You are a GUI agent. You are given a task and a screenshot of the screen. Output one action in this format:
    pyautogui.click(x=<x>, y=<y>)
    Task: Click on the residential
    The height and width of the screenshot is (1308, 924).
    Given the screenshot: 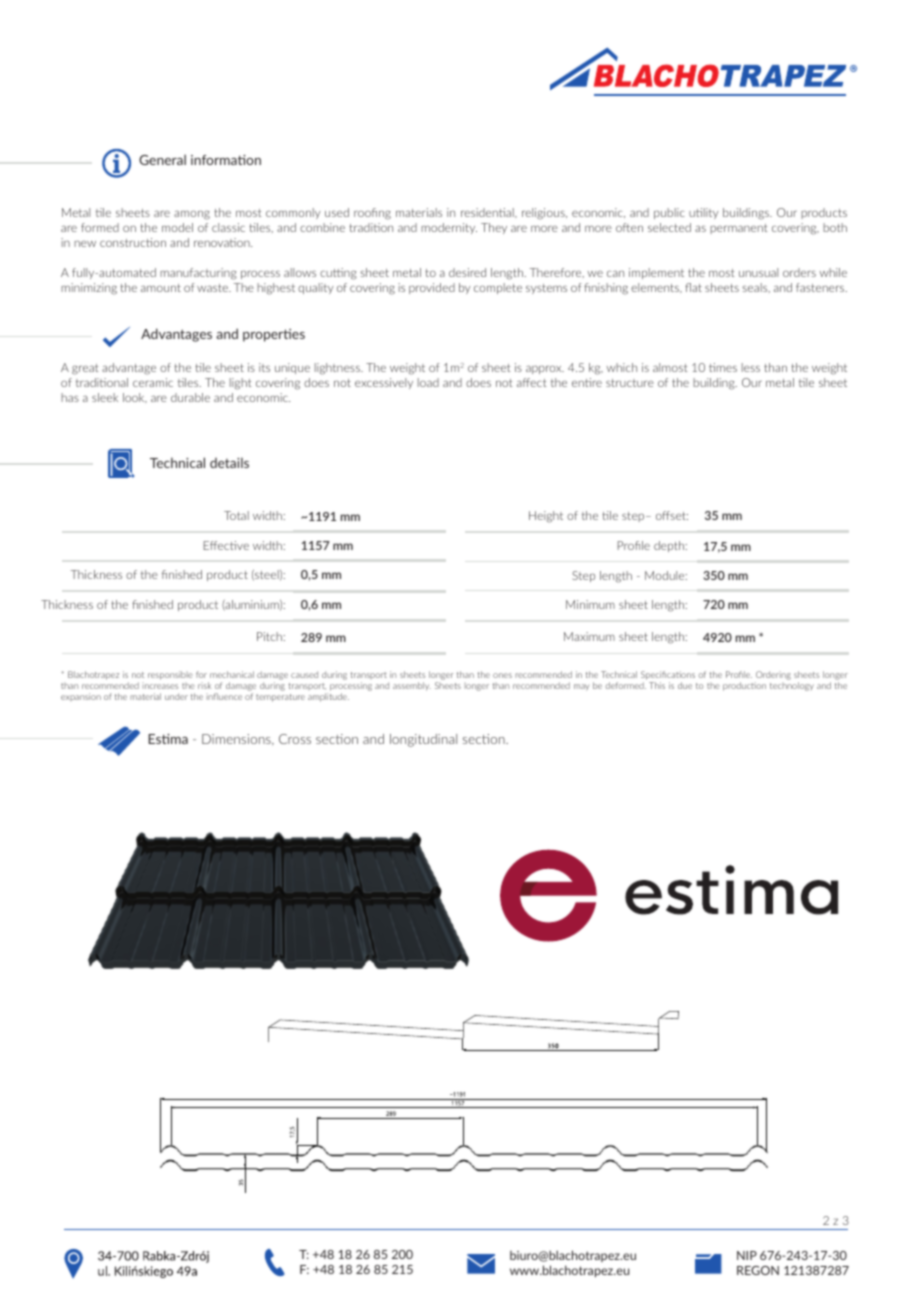 What is the action you would take?
    pyautogui.click(x=488, y=212)
